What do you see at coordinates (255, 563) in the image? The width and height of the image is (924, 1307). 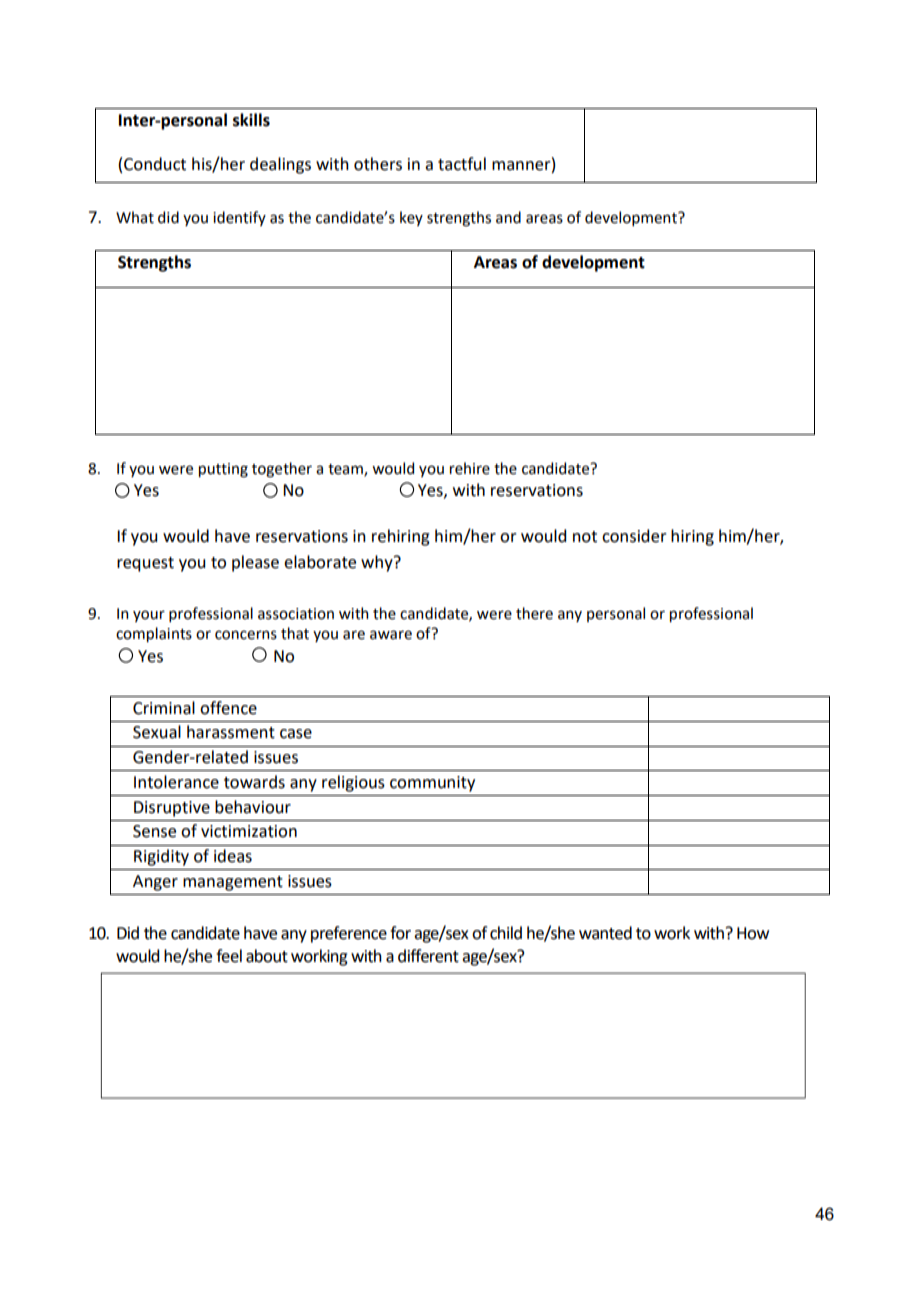 I see `please` at bounding box center [255, 563].
